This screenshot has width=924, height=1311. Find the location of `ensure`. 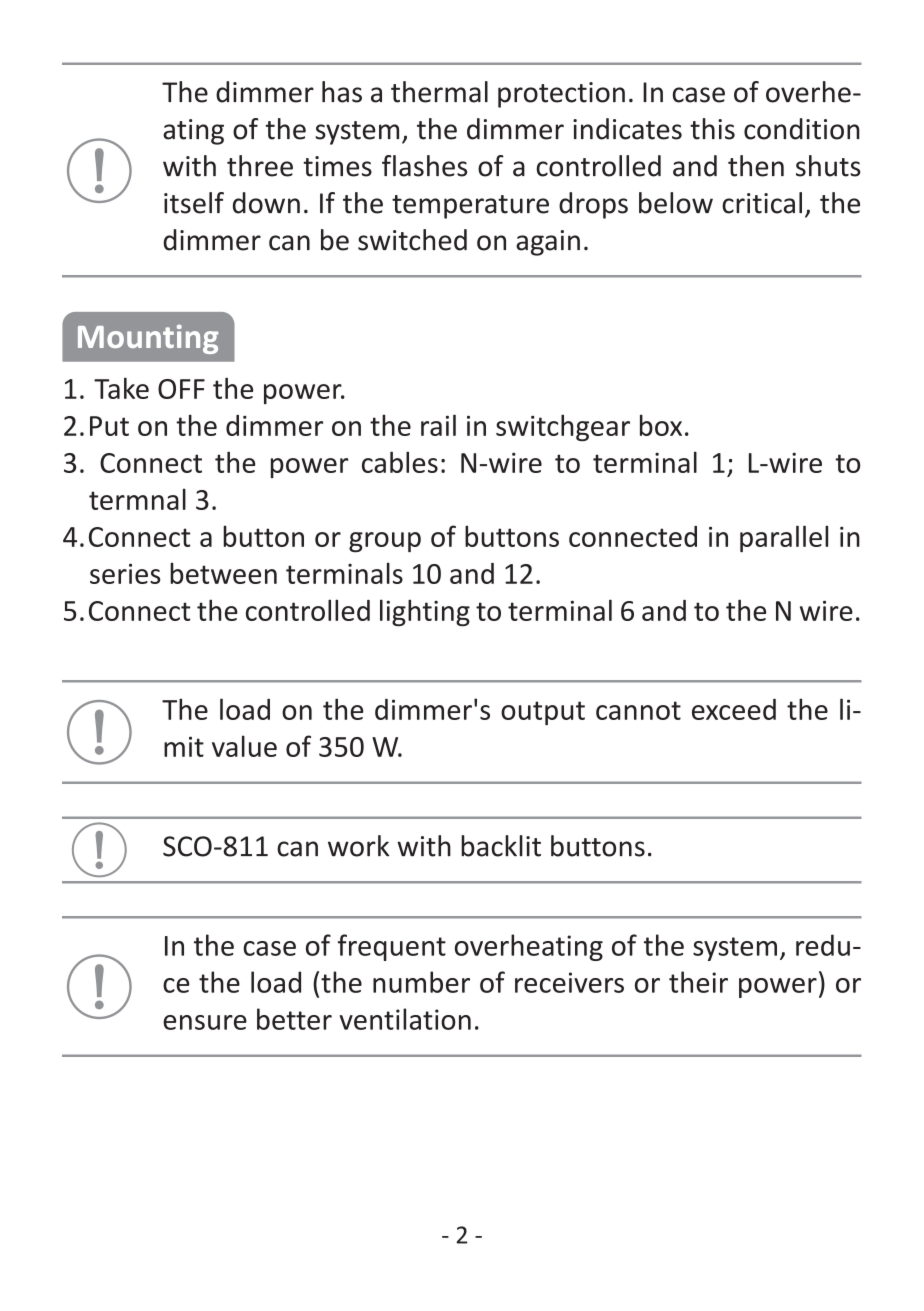

ensure is located at coordinates (205, 1022).
